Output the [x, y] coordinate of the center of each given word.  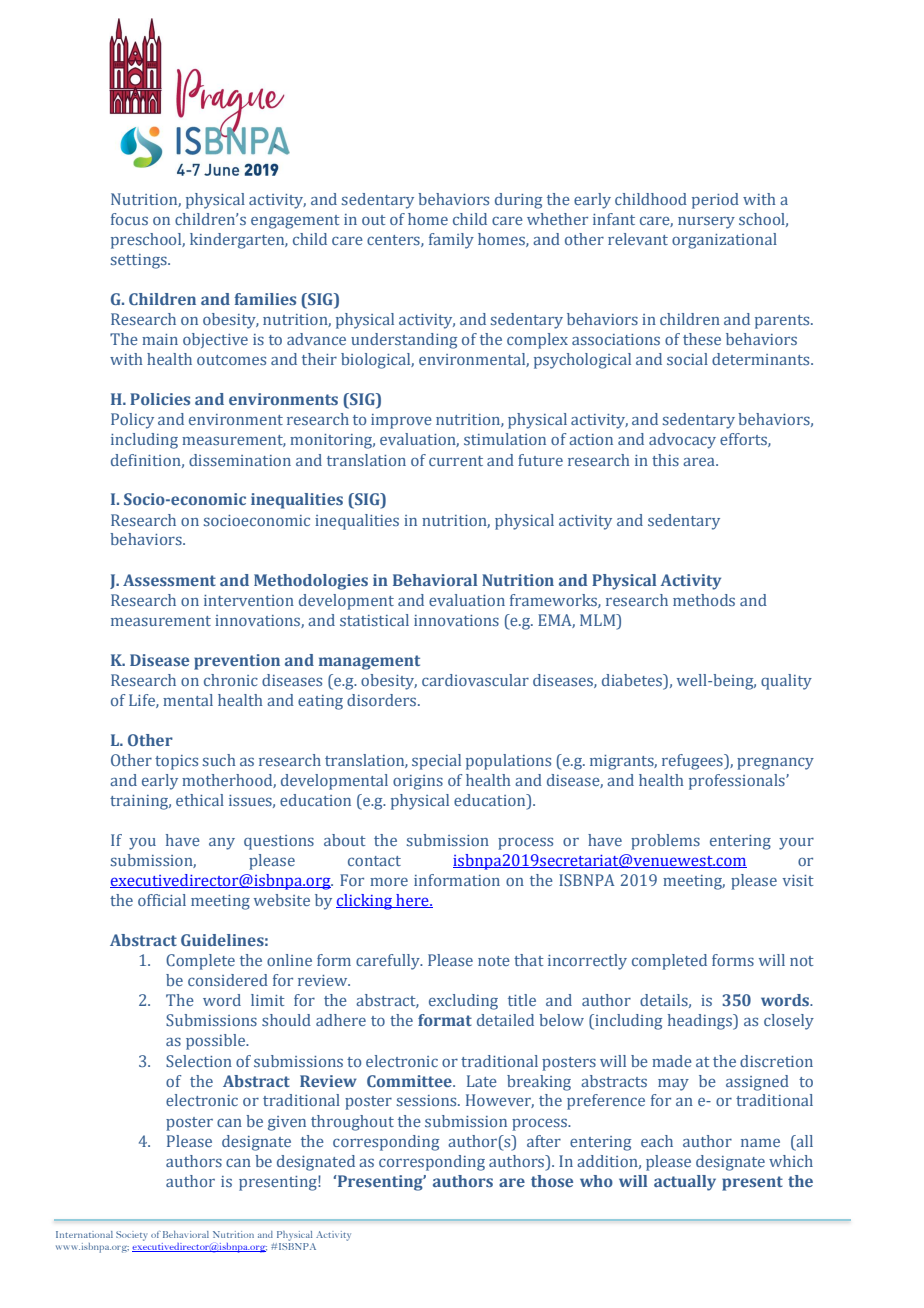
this [665, 460]
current [456, 461]
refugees [693, 762]
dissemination [240, 460]
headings [701, 1022]
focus [129, 219]
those [552, 1181]
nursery [706, 222]
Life [143, 701]
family [451, 241]
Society [131, 1236]
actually [685, 1183]
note [494, 961]
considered [228, 980]
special [436, 762]
